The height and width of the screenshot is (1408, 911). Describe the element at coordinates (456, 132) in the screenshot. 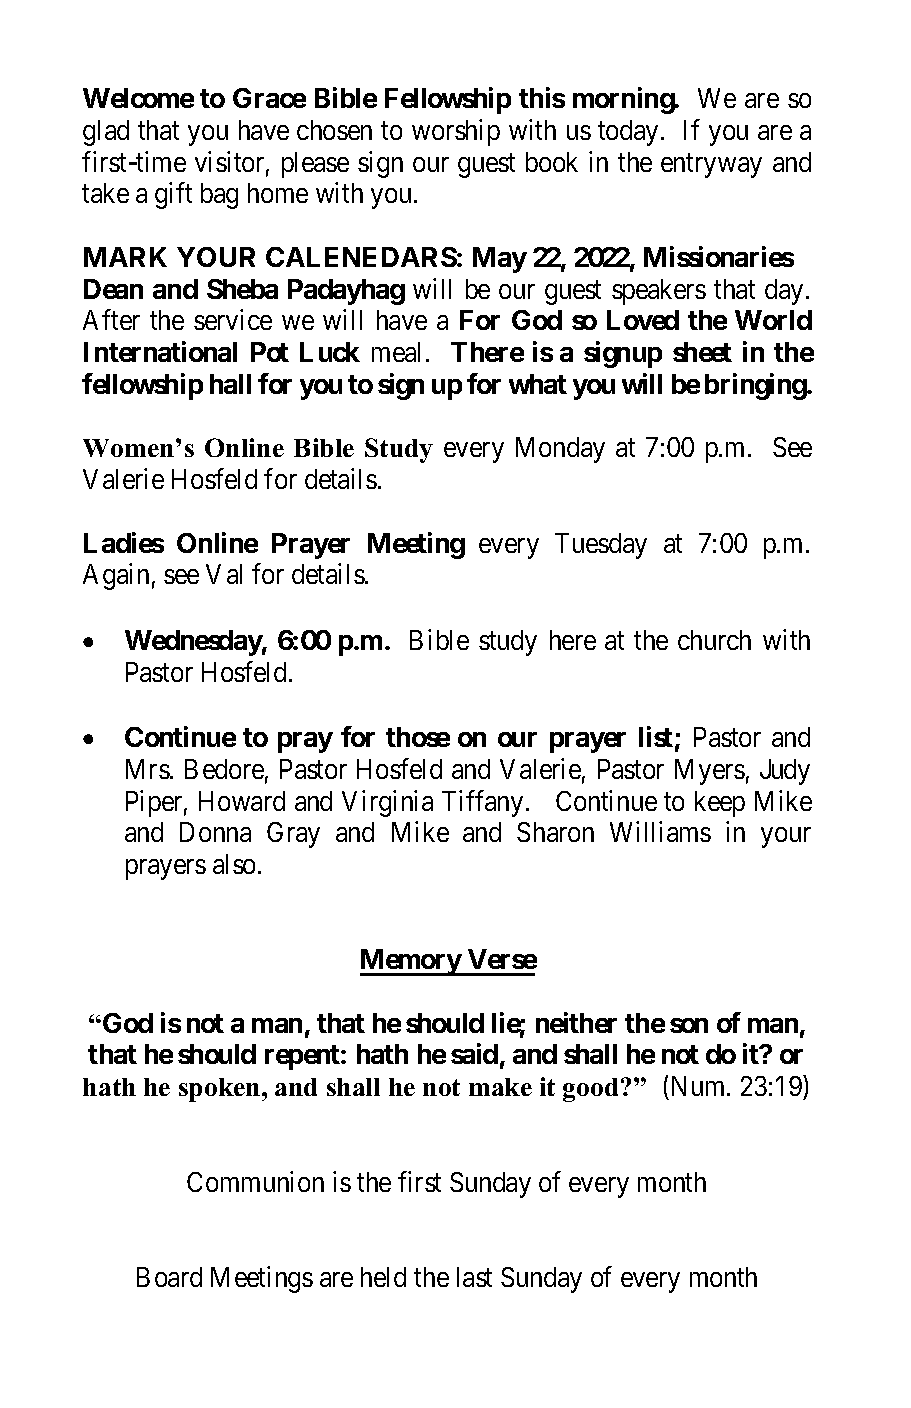

I see `worship` at that location.
